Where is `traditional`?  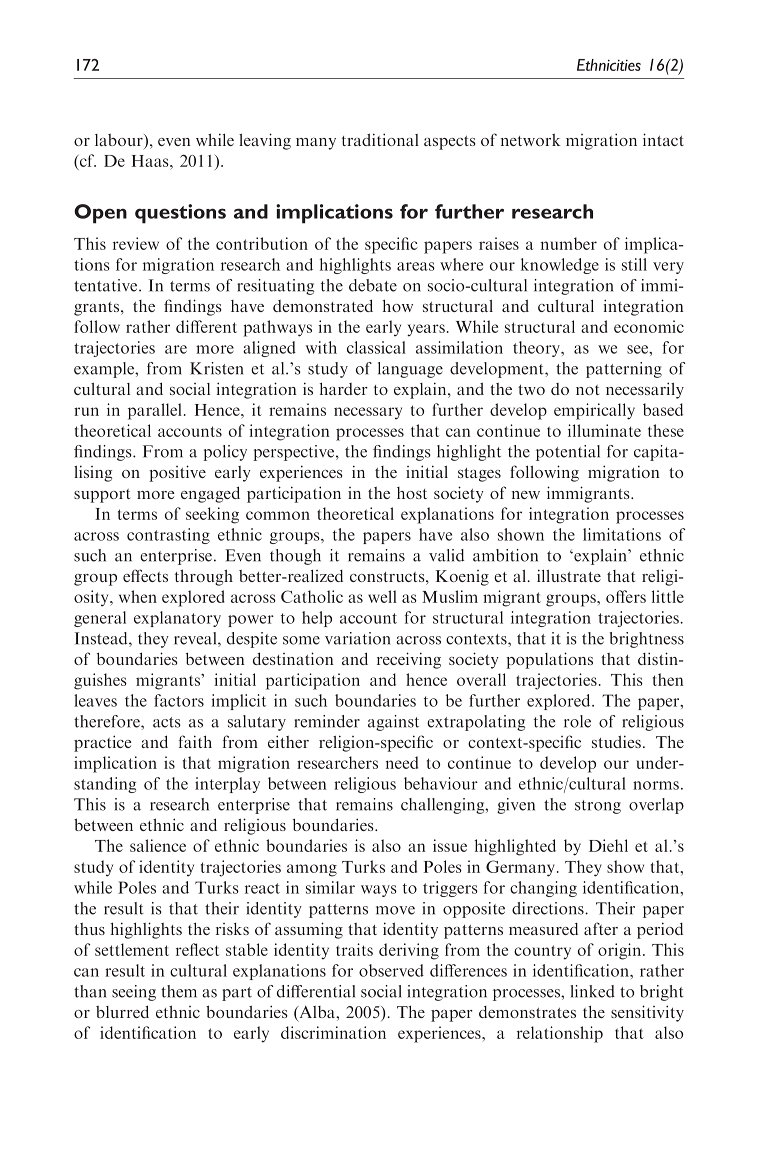
traditional is located at coordinates (380, 139).
